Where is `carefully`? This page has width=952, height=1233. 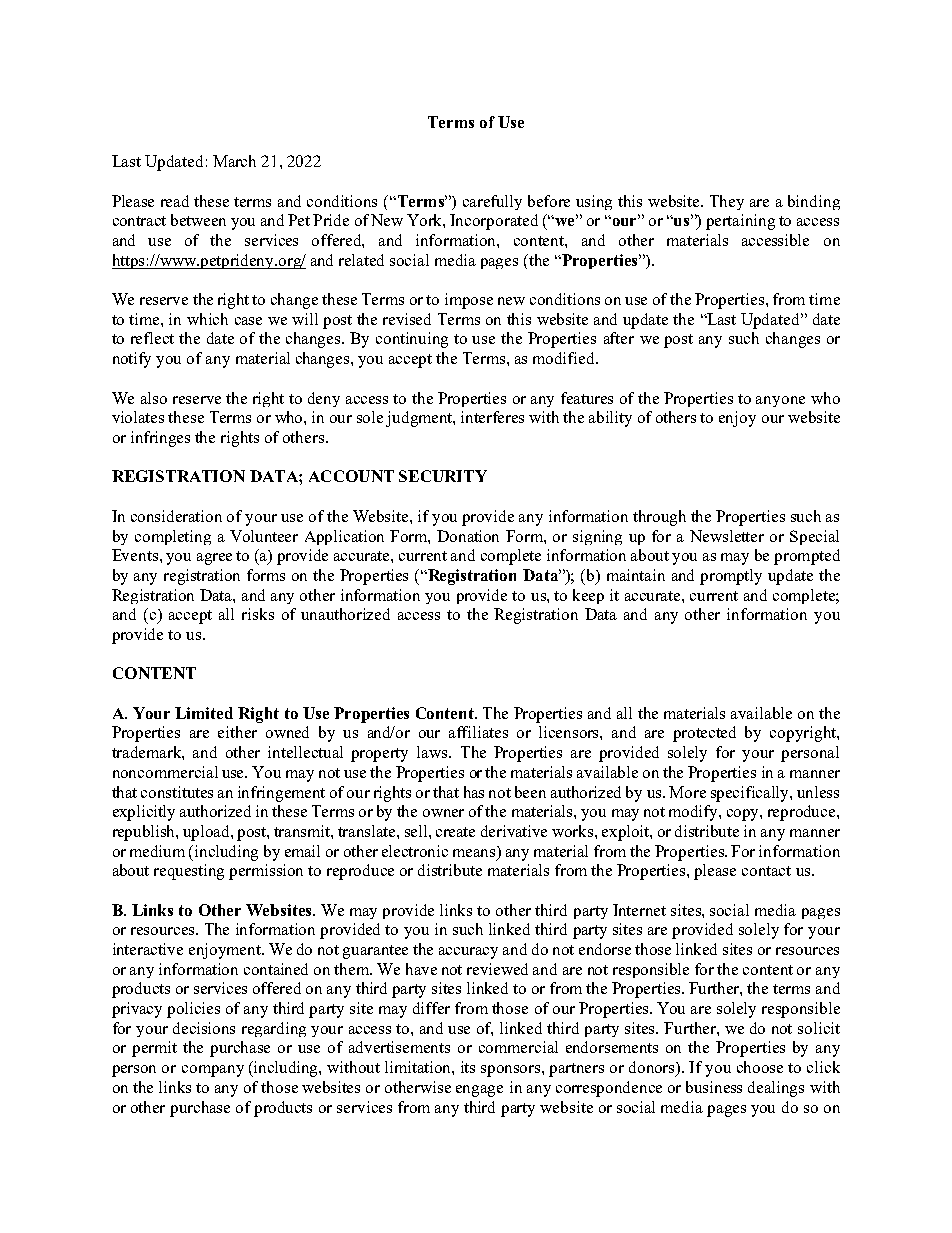
carefully is located at coordinates (492, 202).
